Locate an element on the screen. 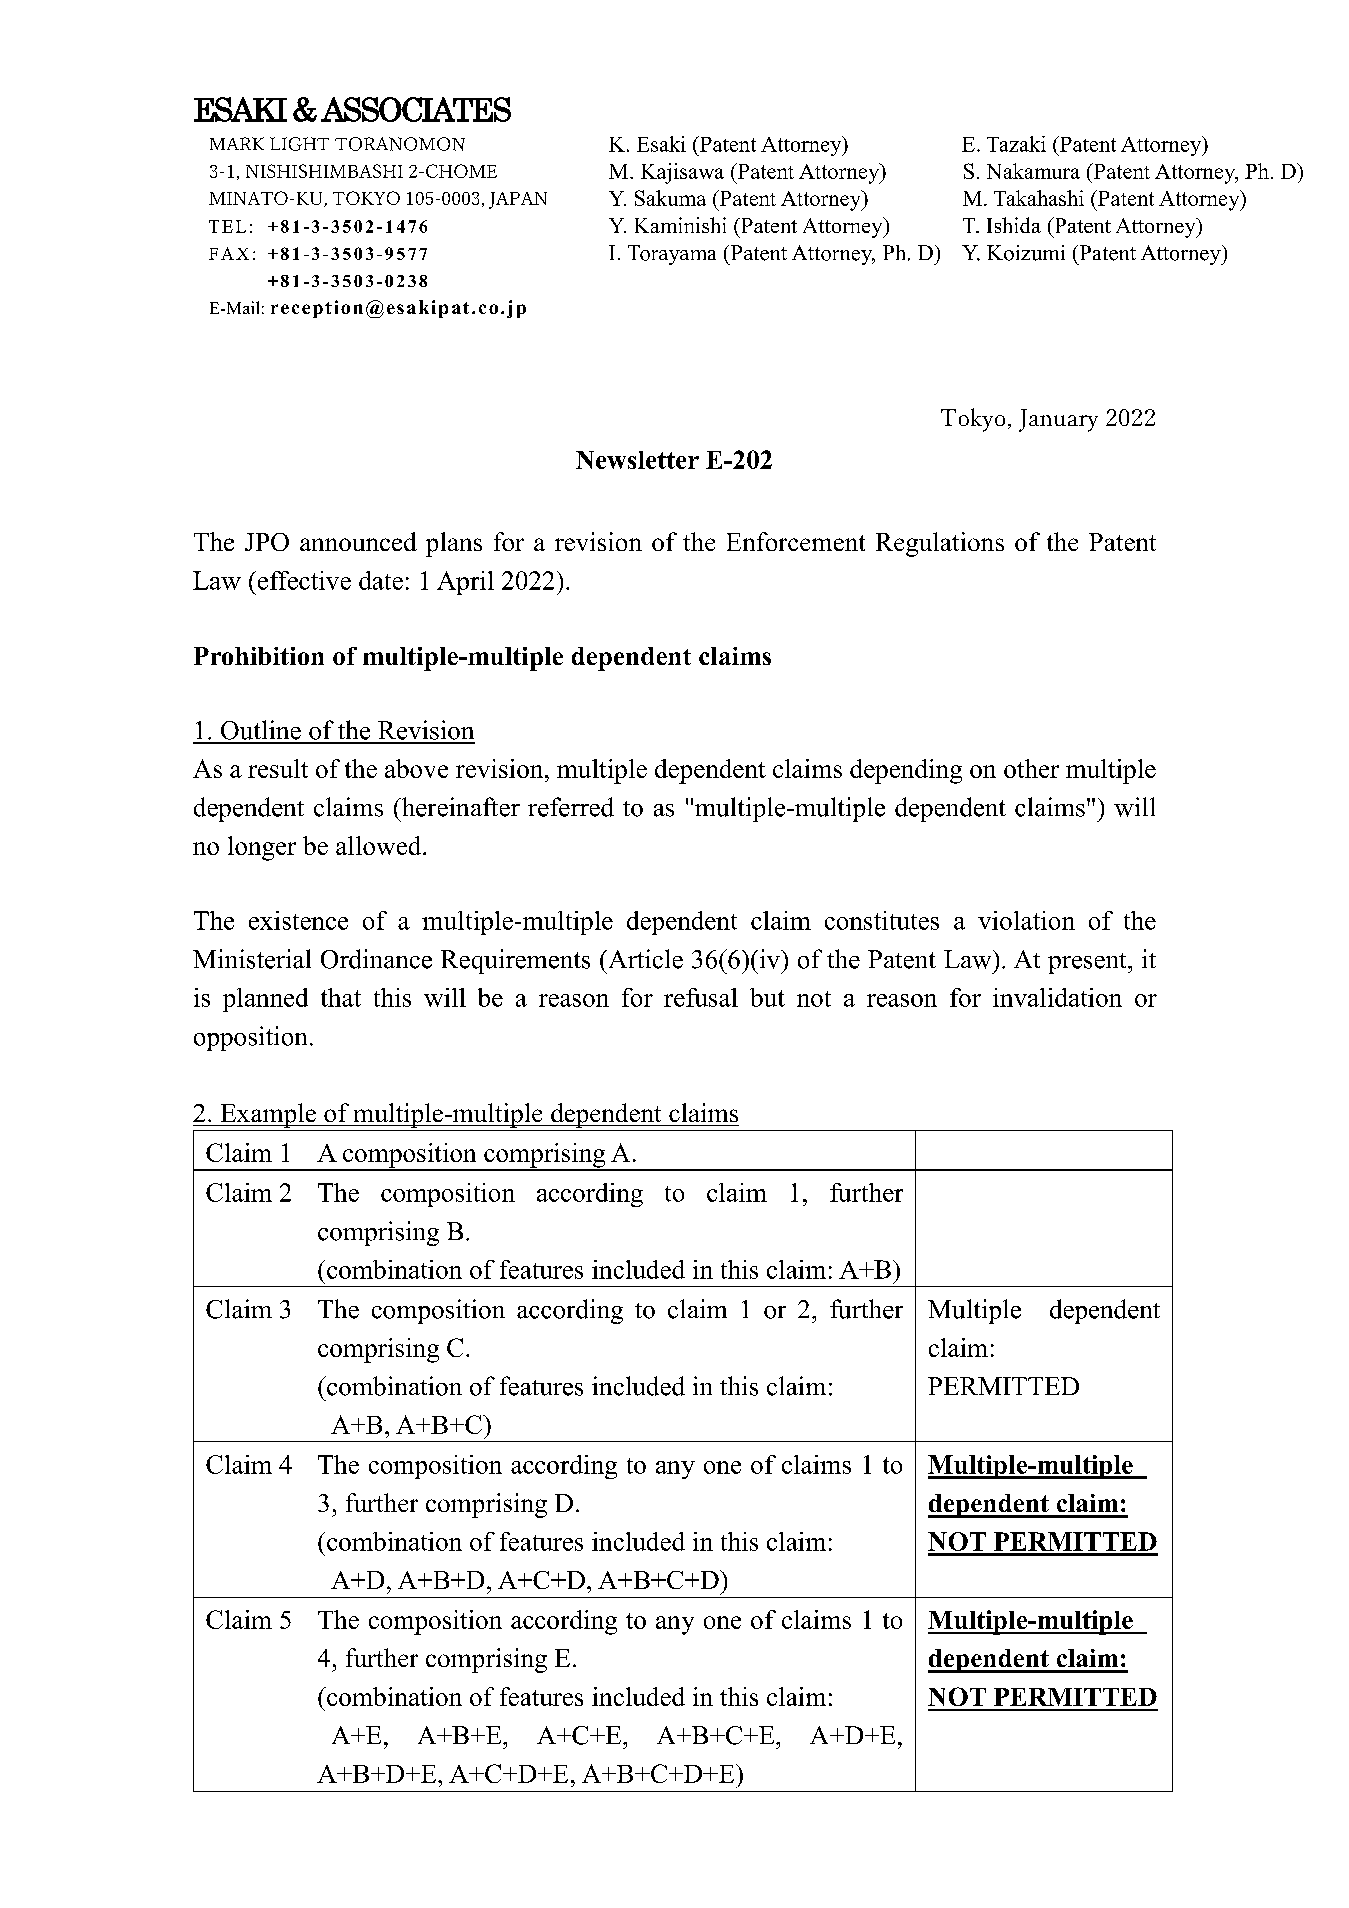 The image size is (1349, 1908). JAPAN is located at coordinates (518, 200).
